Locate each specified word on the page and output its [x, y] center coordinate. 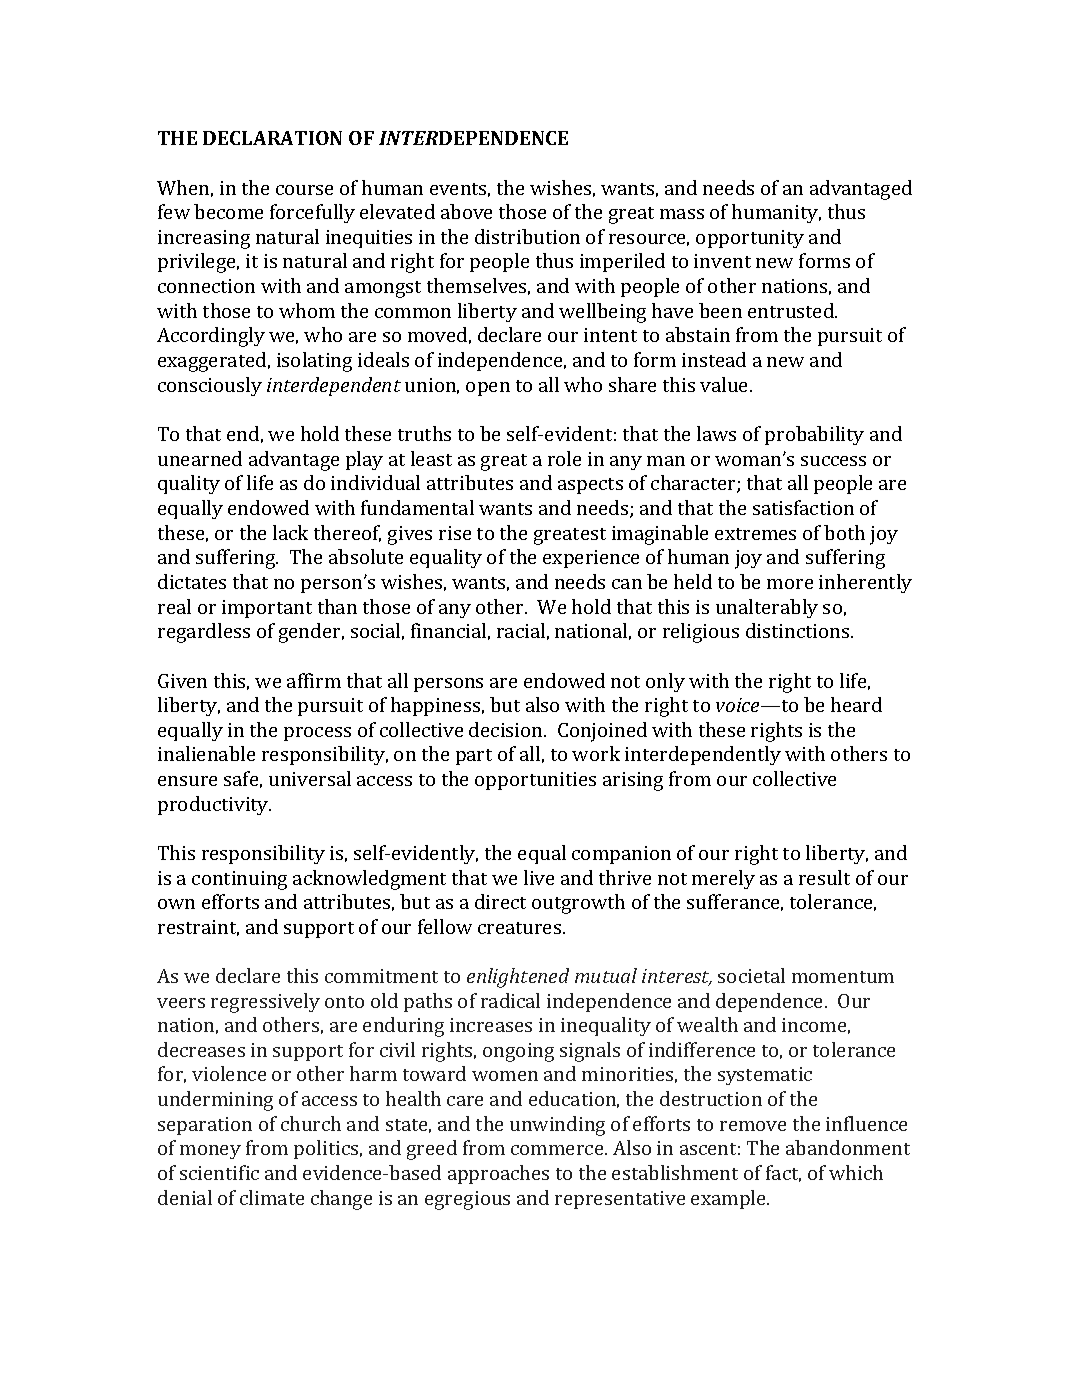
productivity [214, 805]
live [539, 877]
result [824, 877]
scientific [219, 1172]
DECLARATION [272, 138]
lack [290, 532]
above [466, 211]
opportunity [750, 239]
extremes [755, 534]
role [564, 458]
